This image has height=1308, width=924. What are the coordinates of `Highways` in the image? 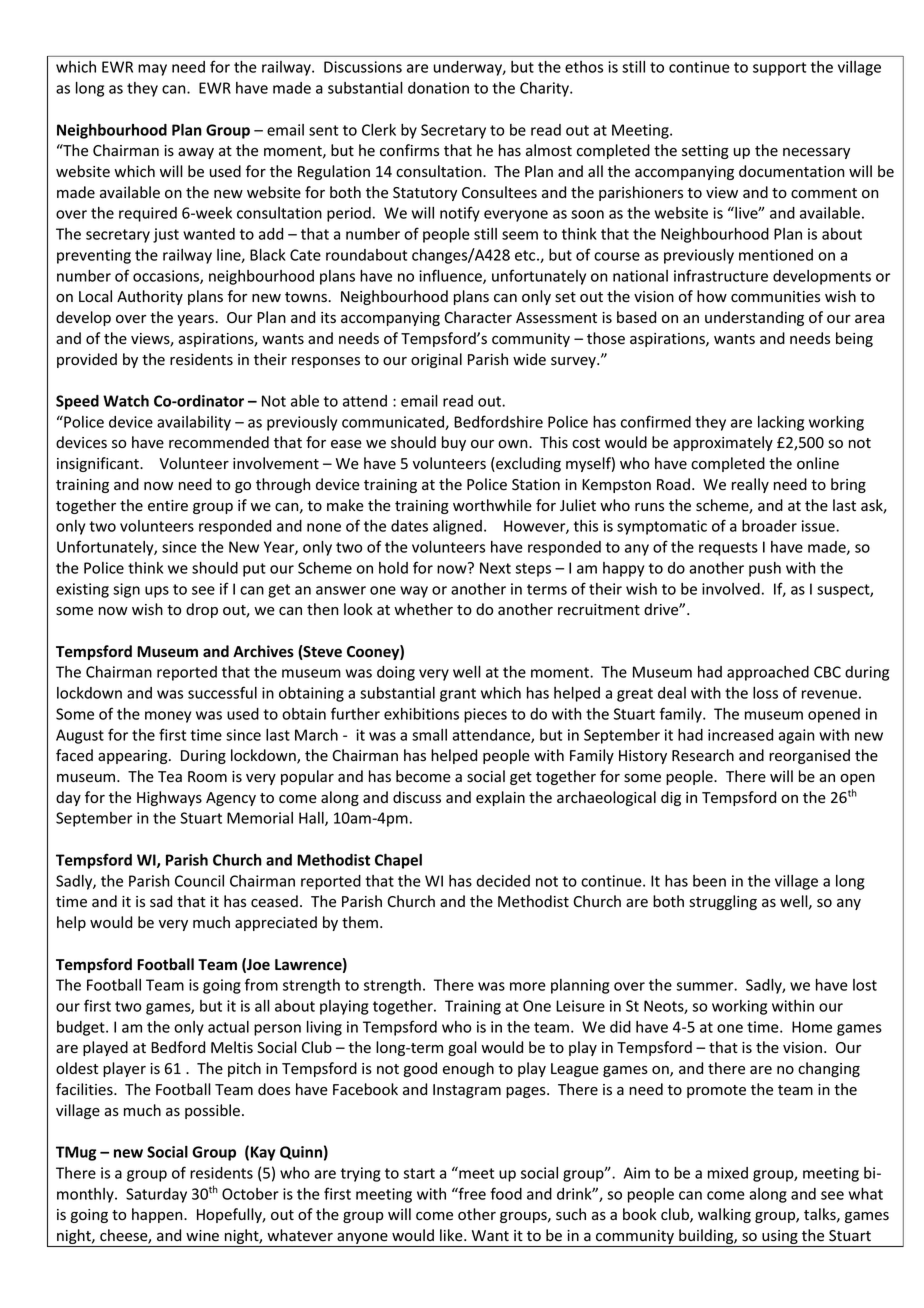 It's located at (169, 798).
